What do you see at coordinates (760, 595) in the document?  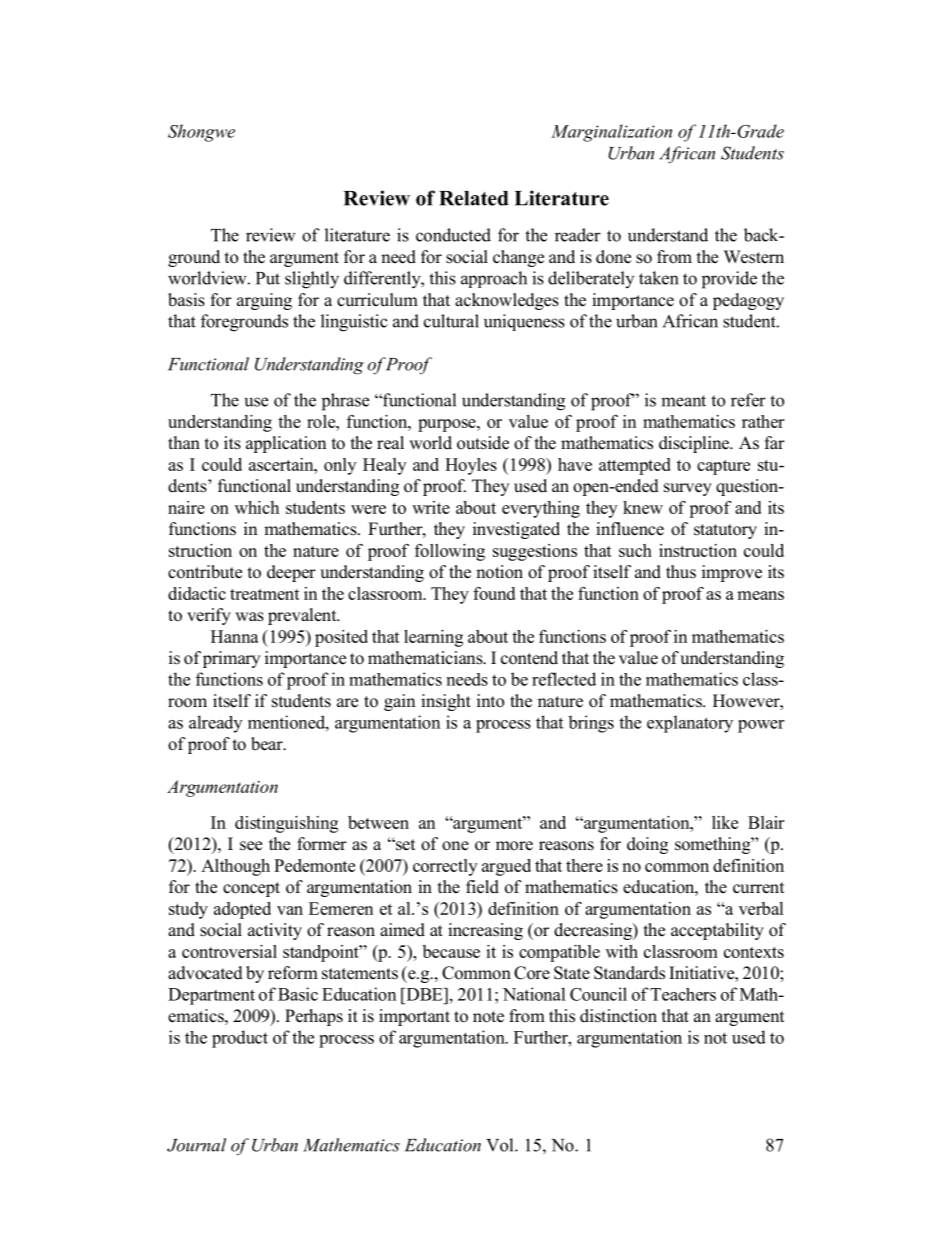 I see `means` at bounding box center [760, 595].
